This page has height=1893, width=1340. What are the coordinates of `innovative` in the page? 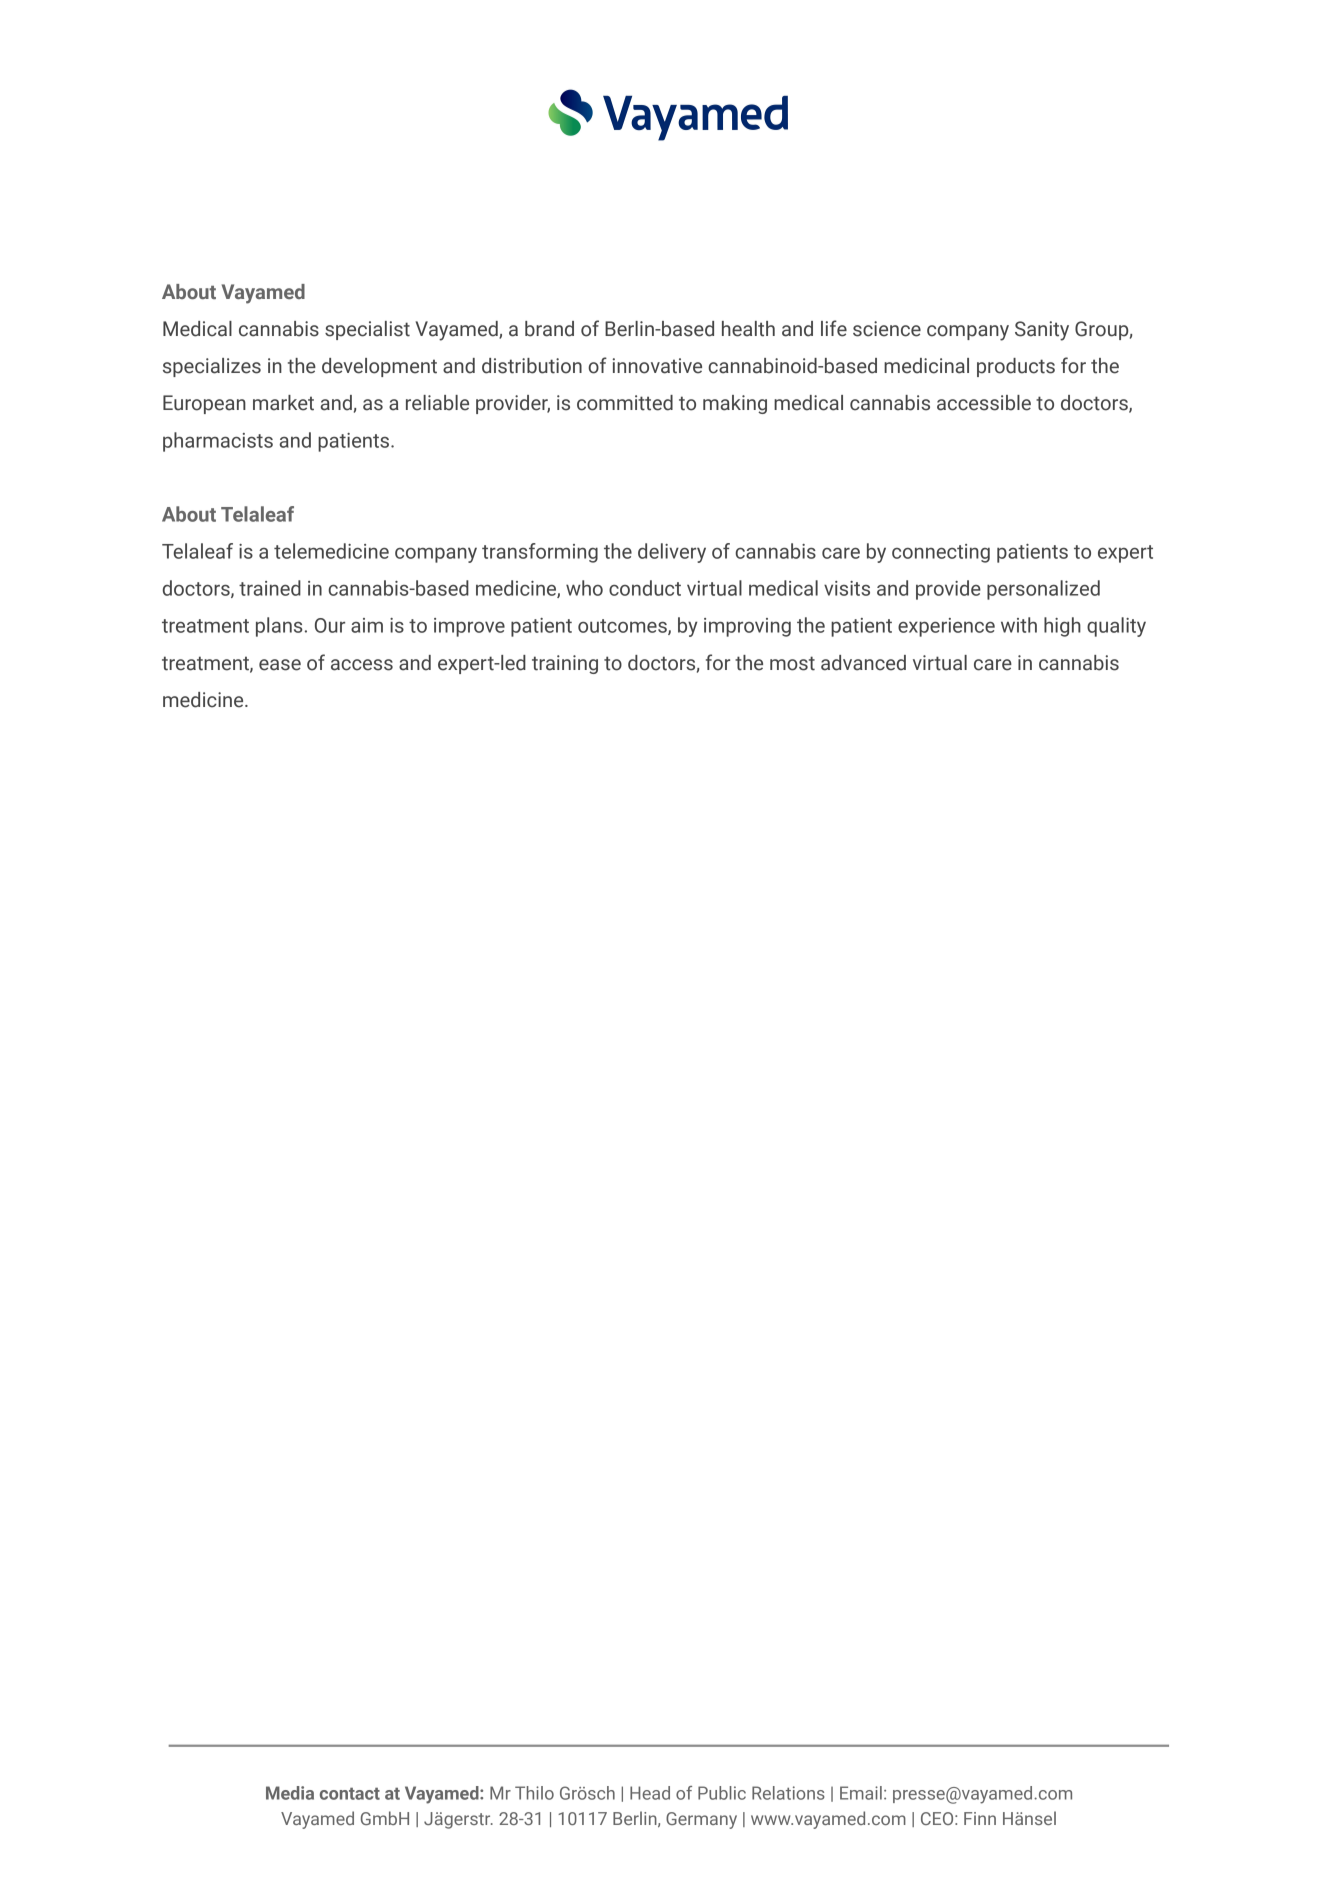 It's located at (657, 366).
